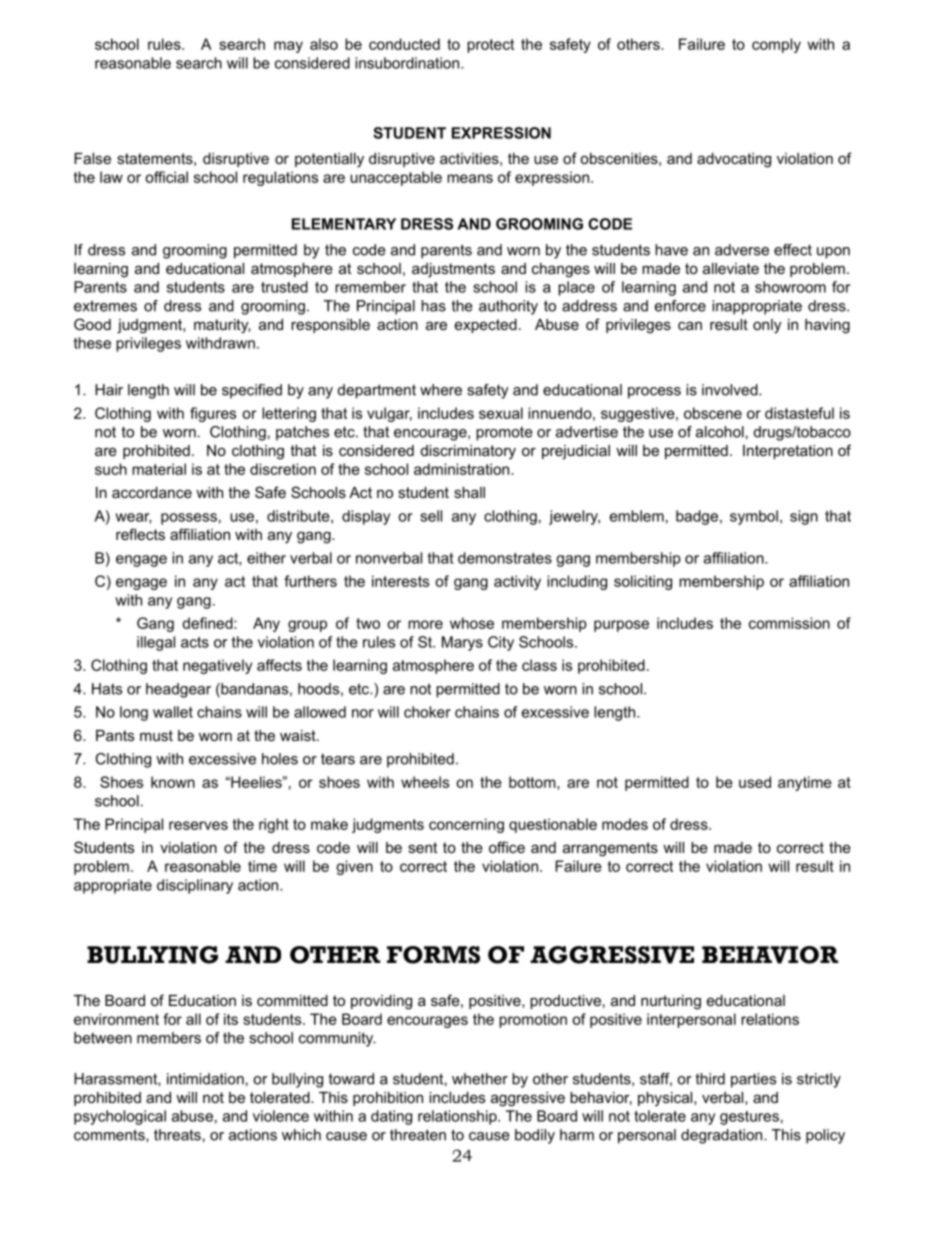  Describe the element at coordinates (472, 623) in the image. I see `whose` at that location.
